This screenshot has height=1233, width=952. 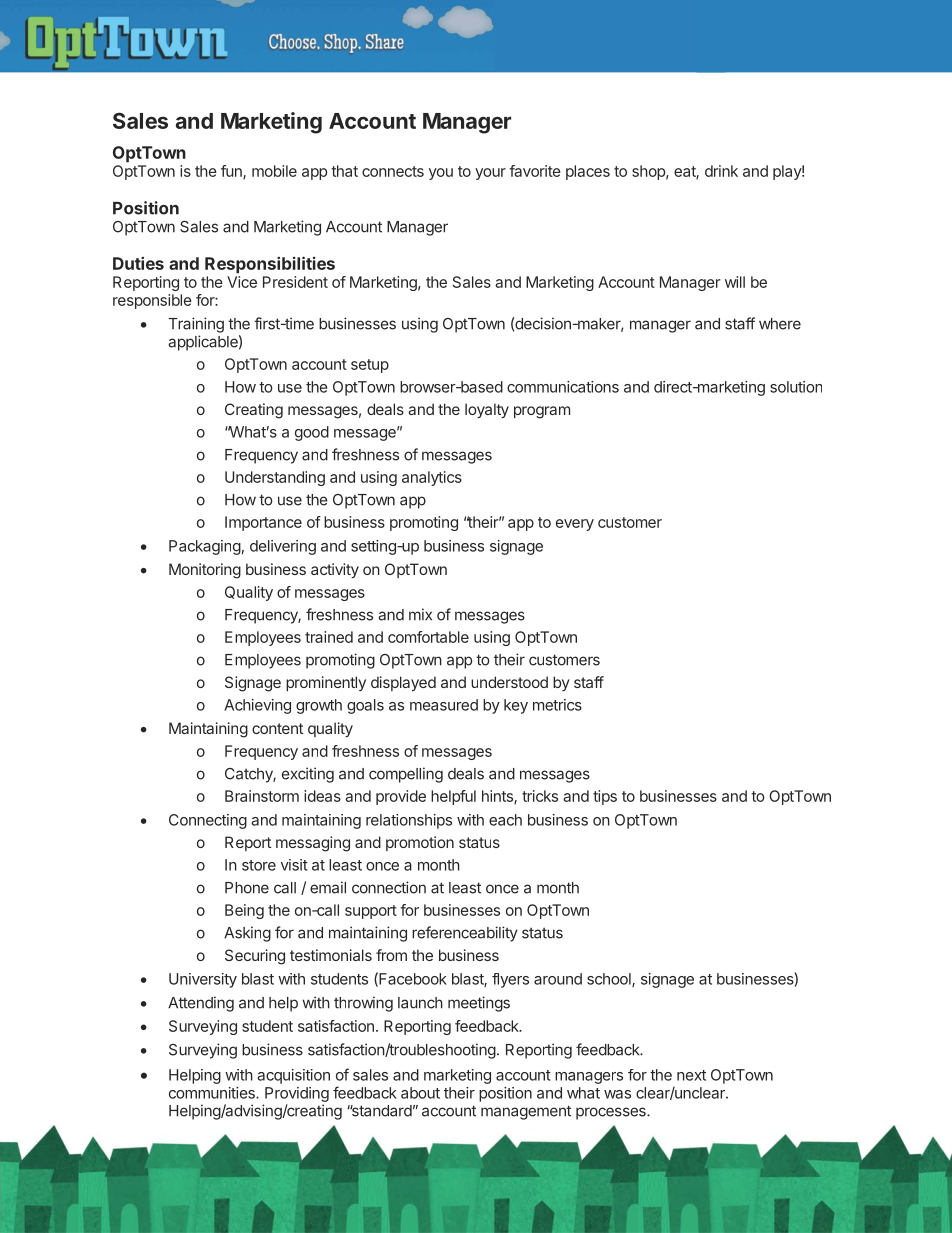 I want to click on your, so click(x=490, y=174).
